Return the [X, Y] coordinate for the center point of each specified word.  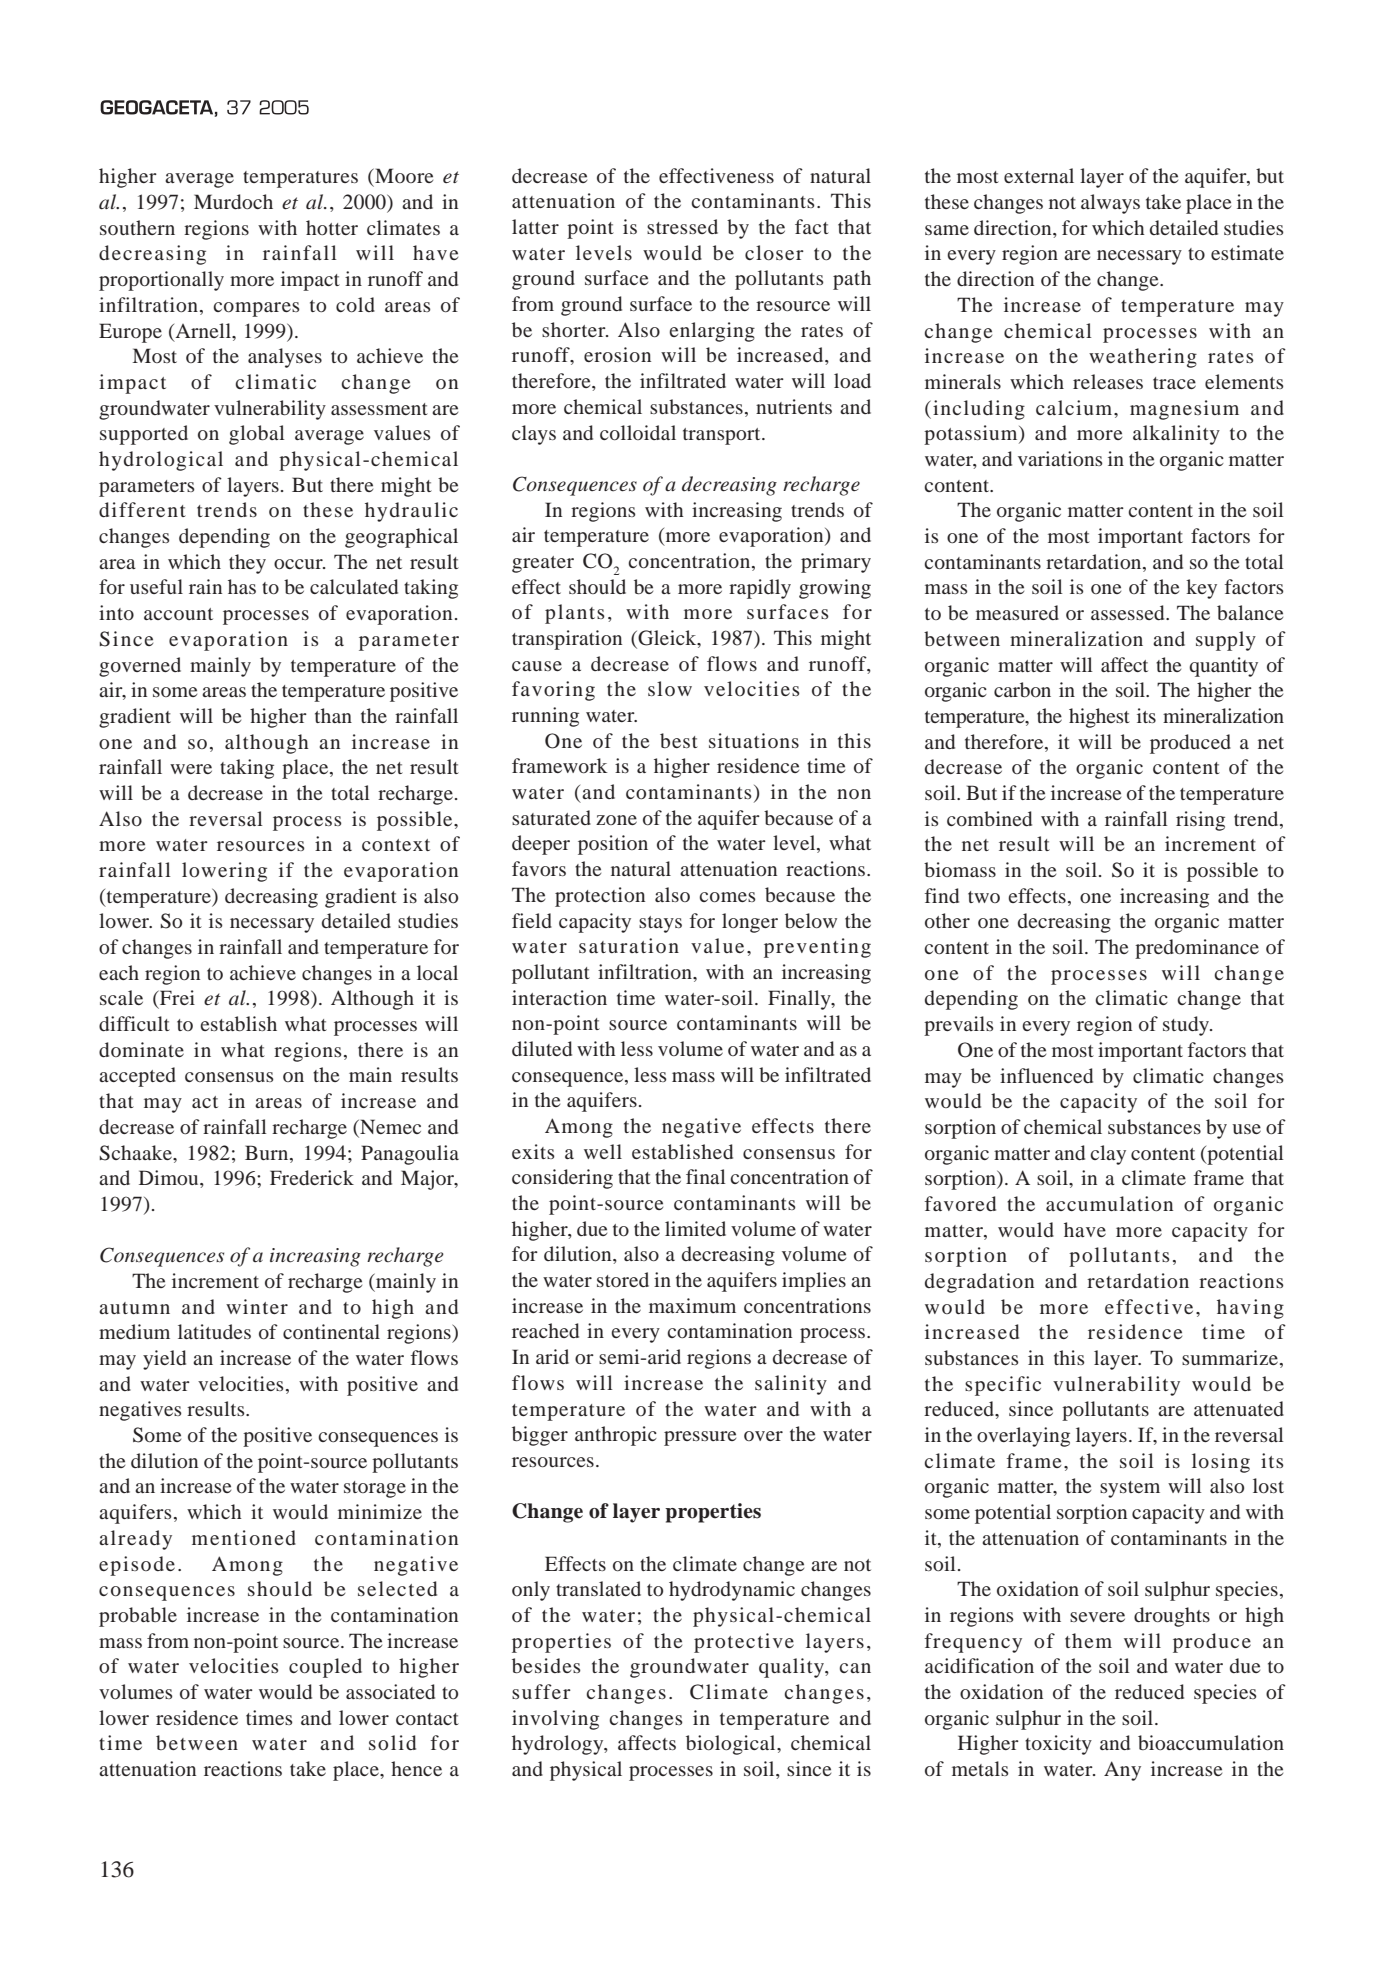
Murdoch [233, 201]
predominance [1197, 949]
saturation [629, 945]
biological [732, 1745]
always [1110, 204]
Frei [176, 997]
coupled [325, 1668]
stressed [682, 226]
